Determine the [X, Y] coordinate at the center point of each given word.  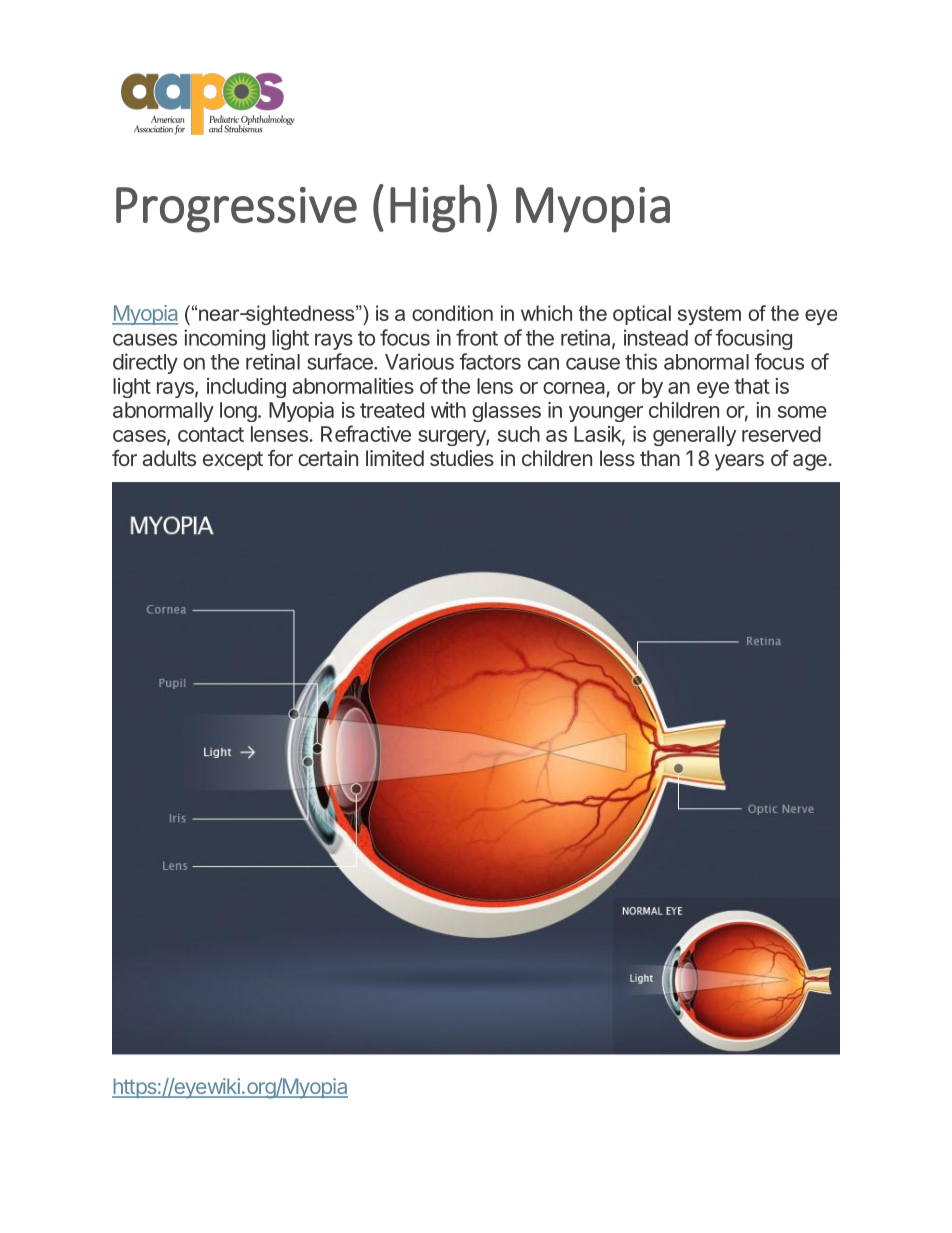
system [709, 315]
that [752, 386]
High [435, 208]
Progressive [236, 210]
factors [490, 361]
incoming [224, 339]
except [233, 461]
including [246, 388]
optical [642, 315]
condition [452, 313]
